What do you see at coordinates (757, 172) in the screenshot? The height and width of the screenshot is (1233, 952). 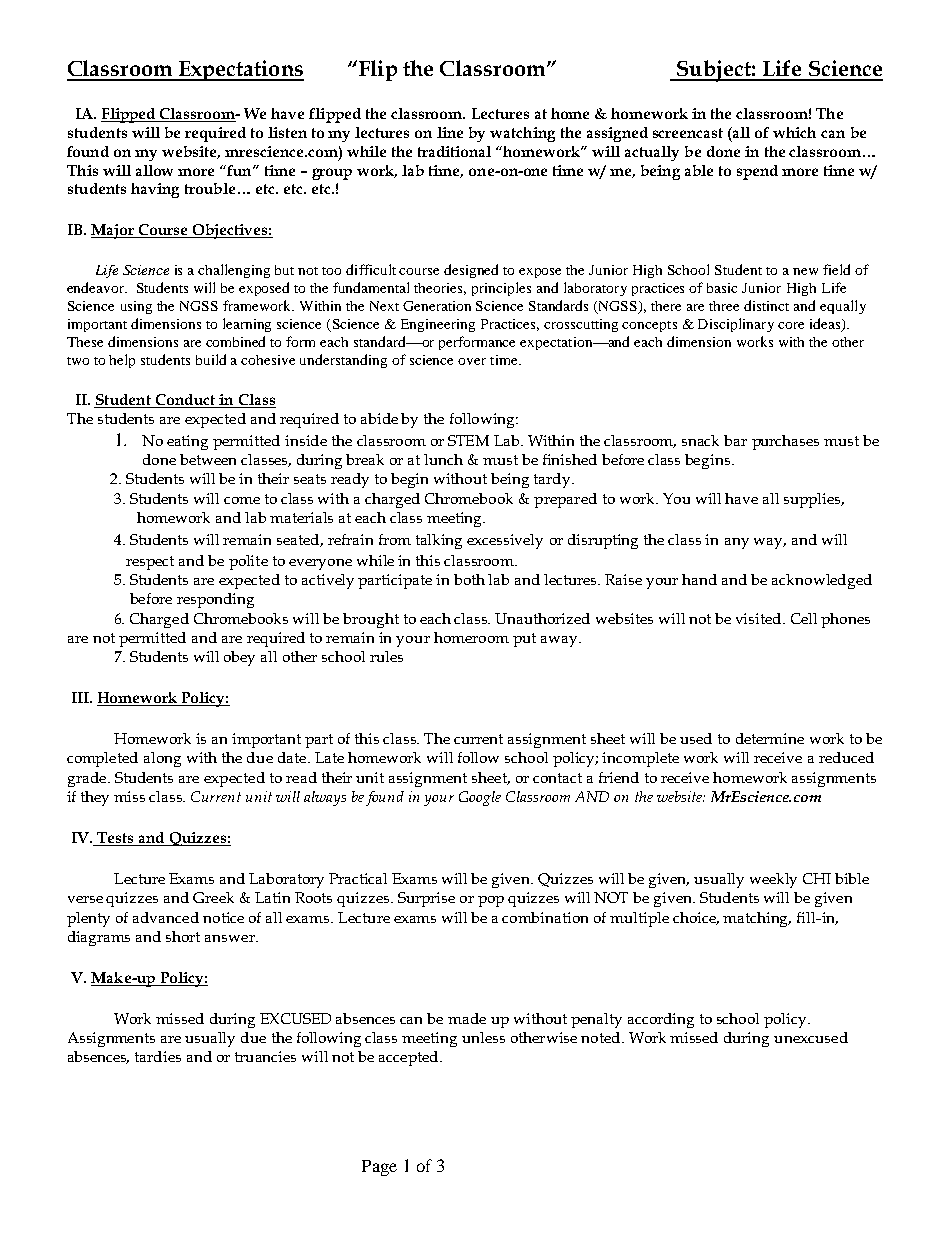 I see `spend` at bounding box center [757, 172].
